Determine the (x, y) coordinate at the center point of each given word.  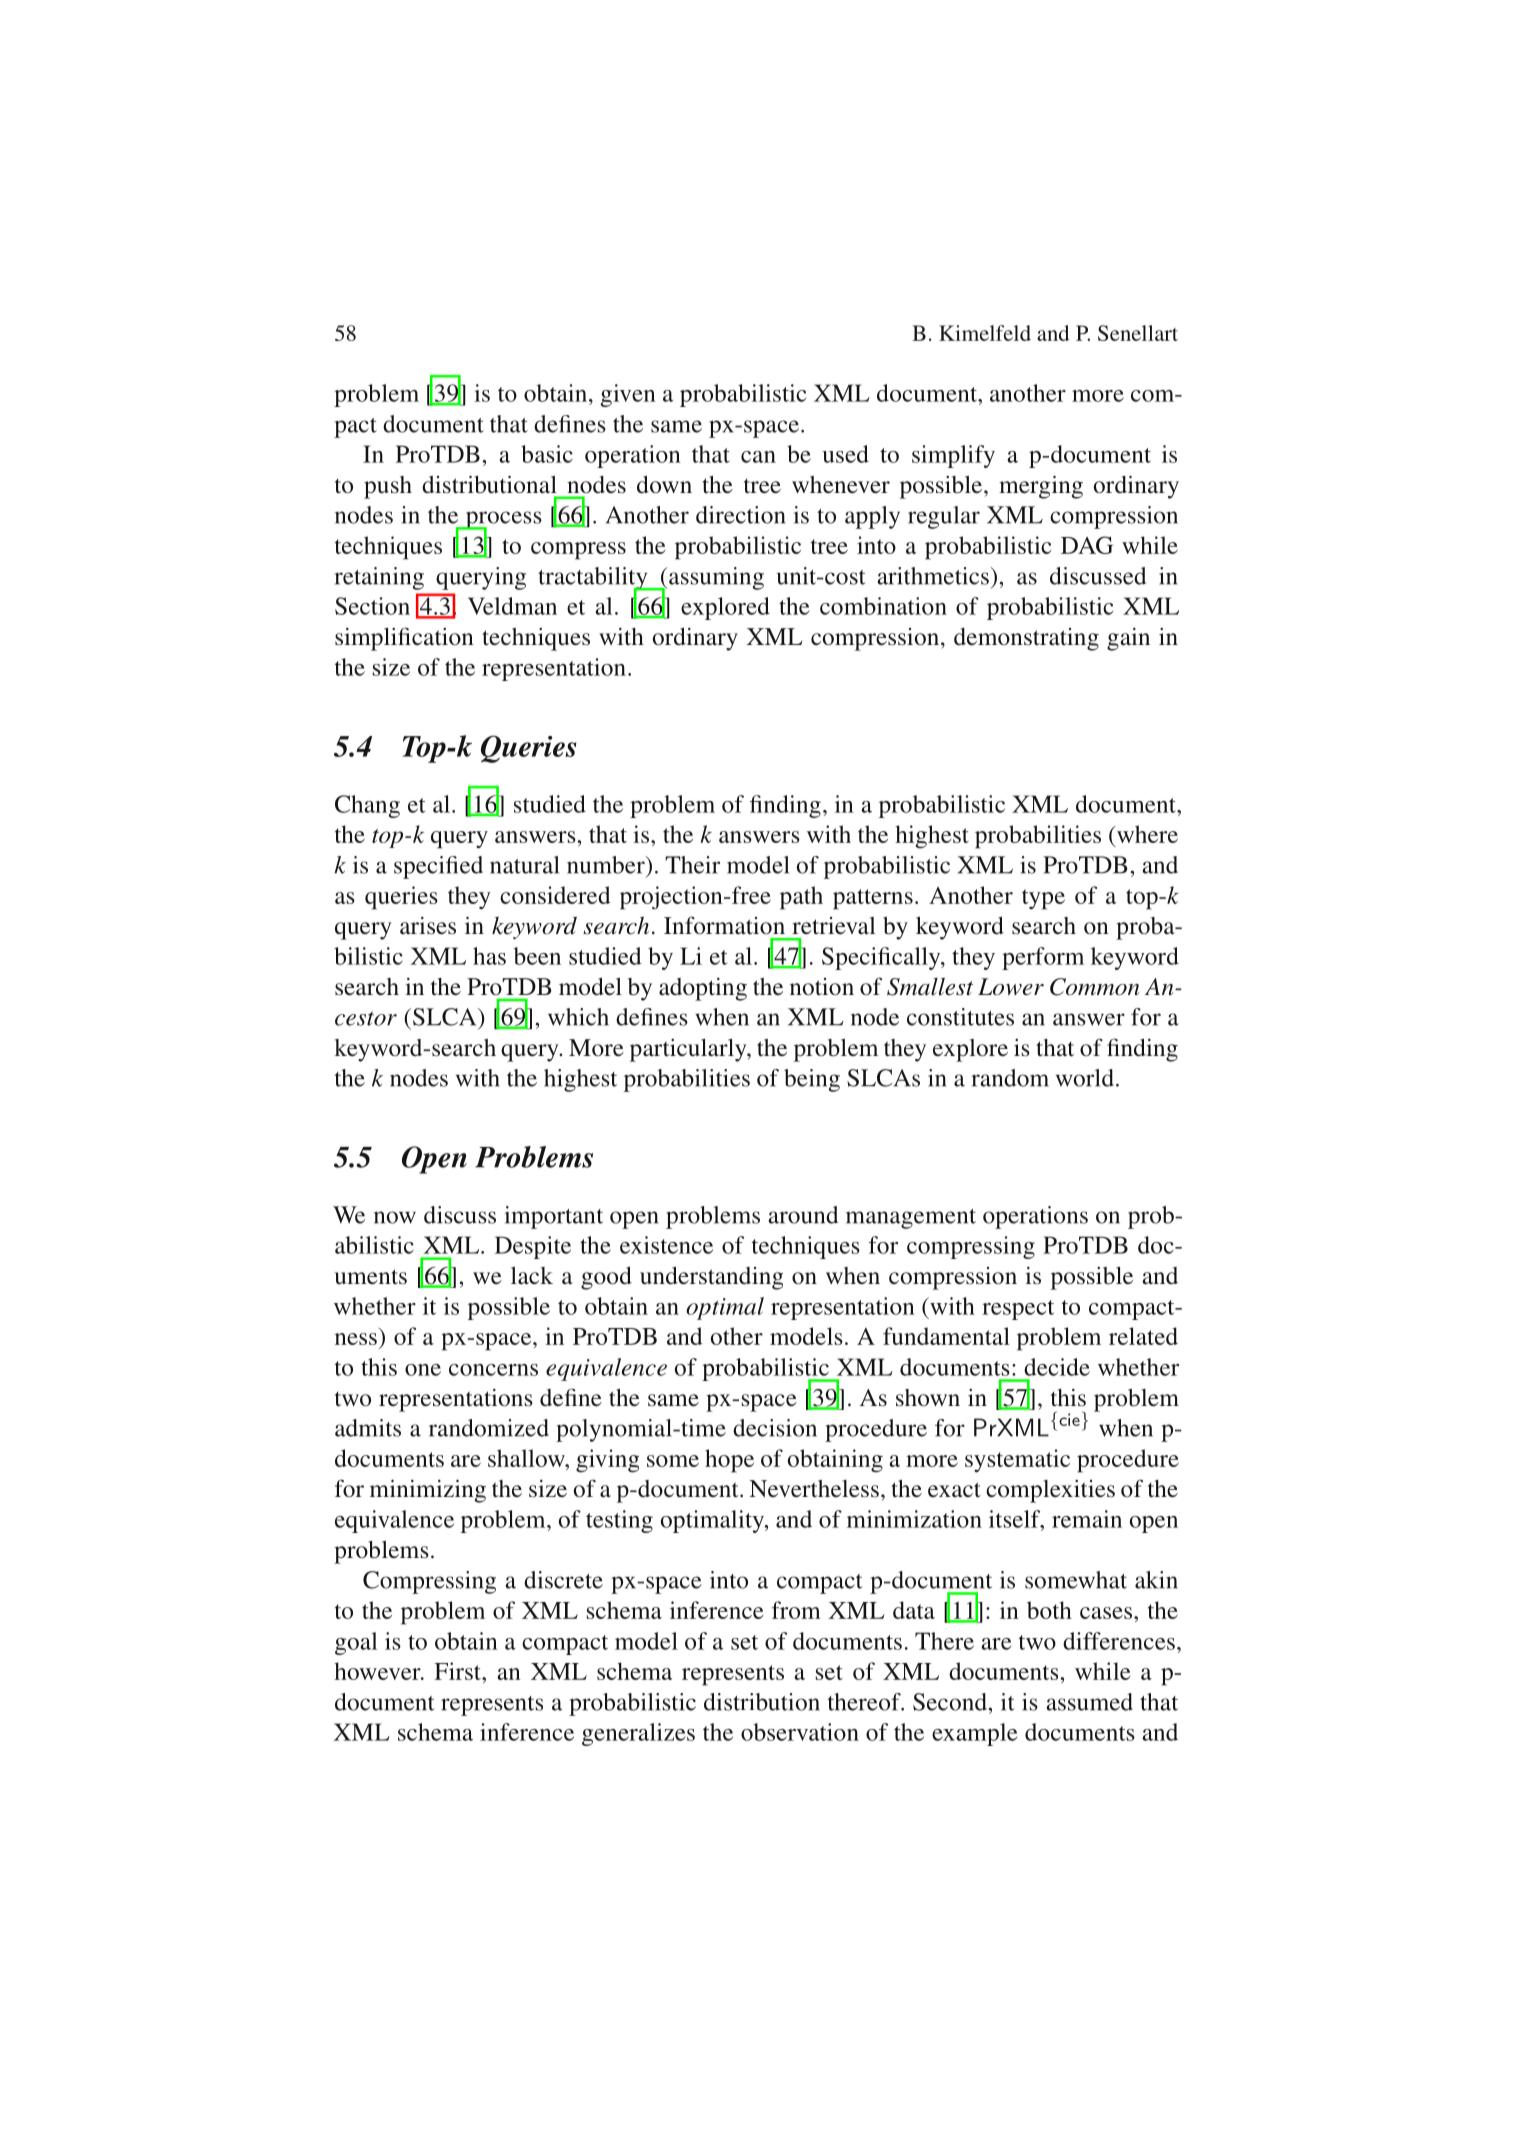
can (758, 457)
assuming (715, 578)
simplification (404, 639)
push (388, 487)
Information (724, 925)
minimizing (428, 1491)
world (1085, 1078)
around (803, 1215)
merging (1041, 487)
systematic (1017, 1461)
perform (1043, 958)
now (395, 1217)
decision (775, 1428)
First (458, 1671)
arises (428, 926)
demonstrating (1026, 639)
